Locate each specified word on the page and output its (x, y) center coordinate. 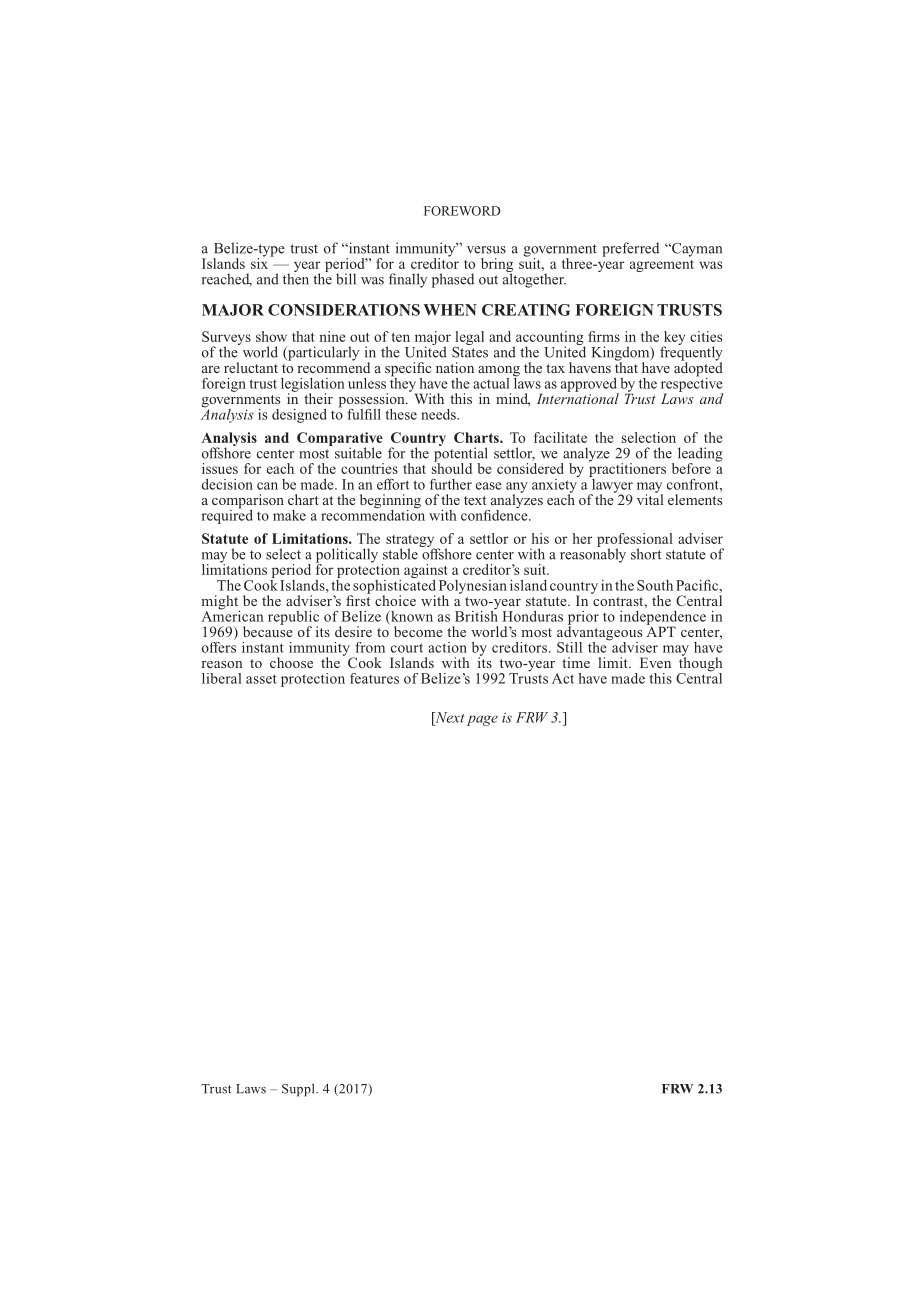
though (701, 664)
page (482, 720)
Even (655, 662)
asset (261, 679)
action (447, 647)
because (268, 630)
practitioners (627, 470)
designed (299, 416)
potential (461, 454)
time (576, 662)
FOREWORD (462, 211)
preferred (630, 249)
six (261, 262)
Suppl (299, 1090)
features (374, 678)
